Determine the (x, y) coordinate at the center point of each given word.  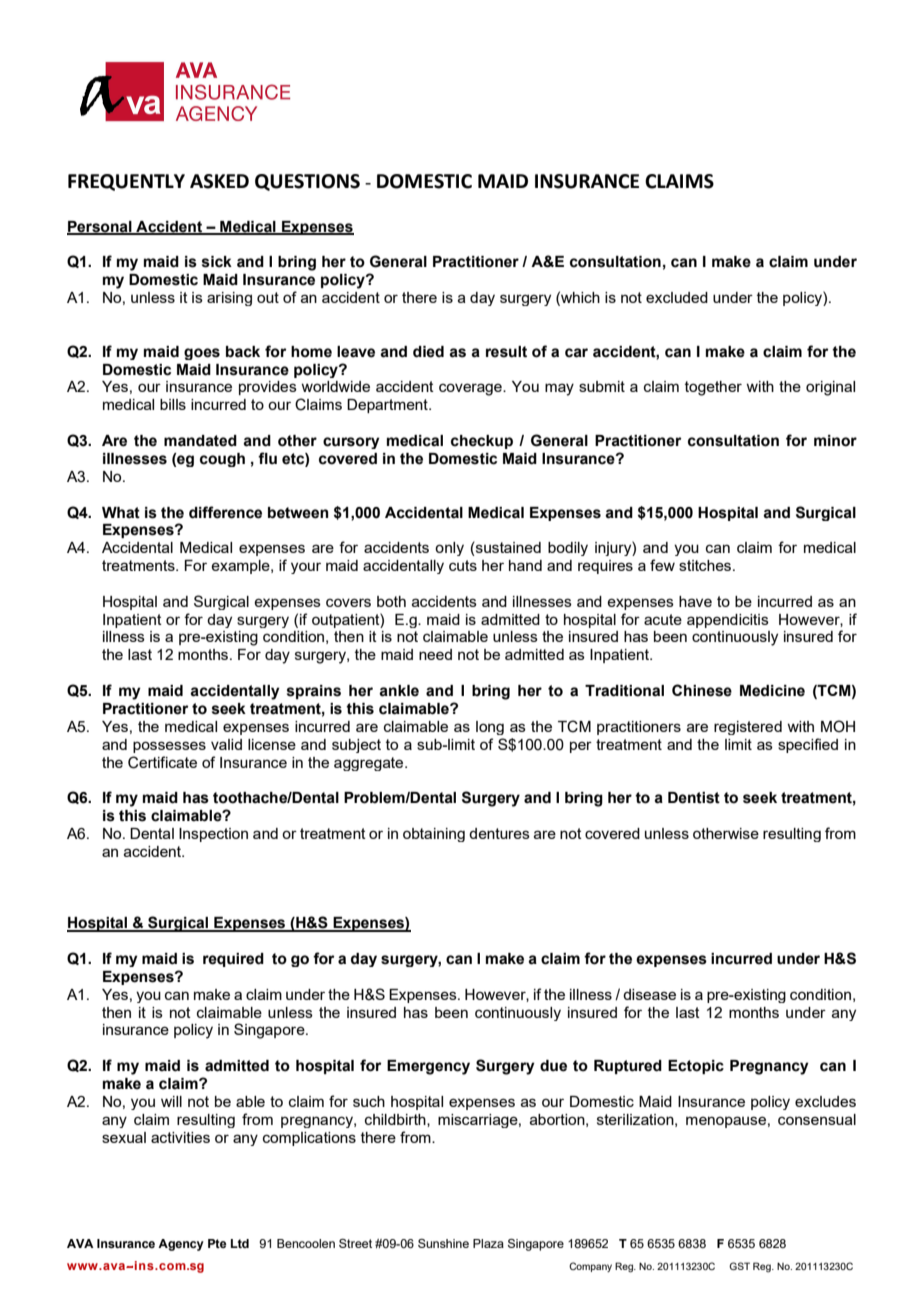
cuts (463, 565)
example (241, 567)
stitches (706, 565)
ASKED (219, 181)
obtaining (434, 835)
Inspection (213, 835)
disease (649, 994)
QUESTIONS (307, 182)
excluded (677, 297)
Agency (181, 1245)
